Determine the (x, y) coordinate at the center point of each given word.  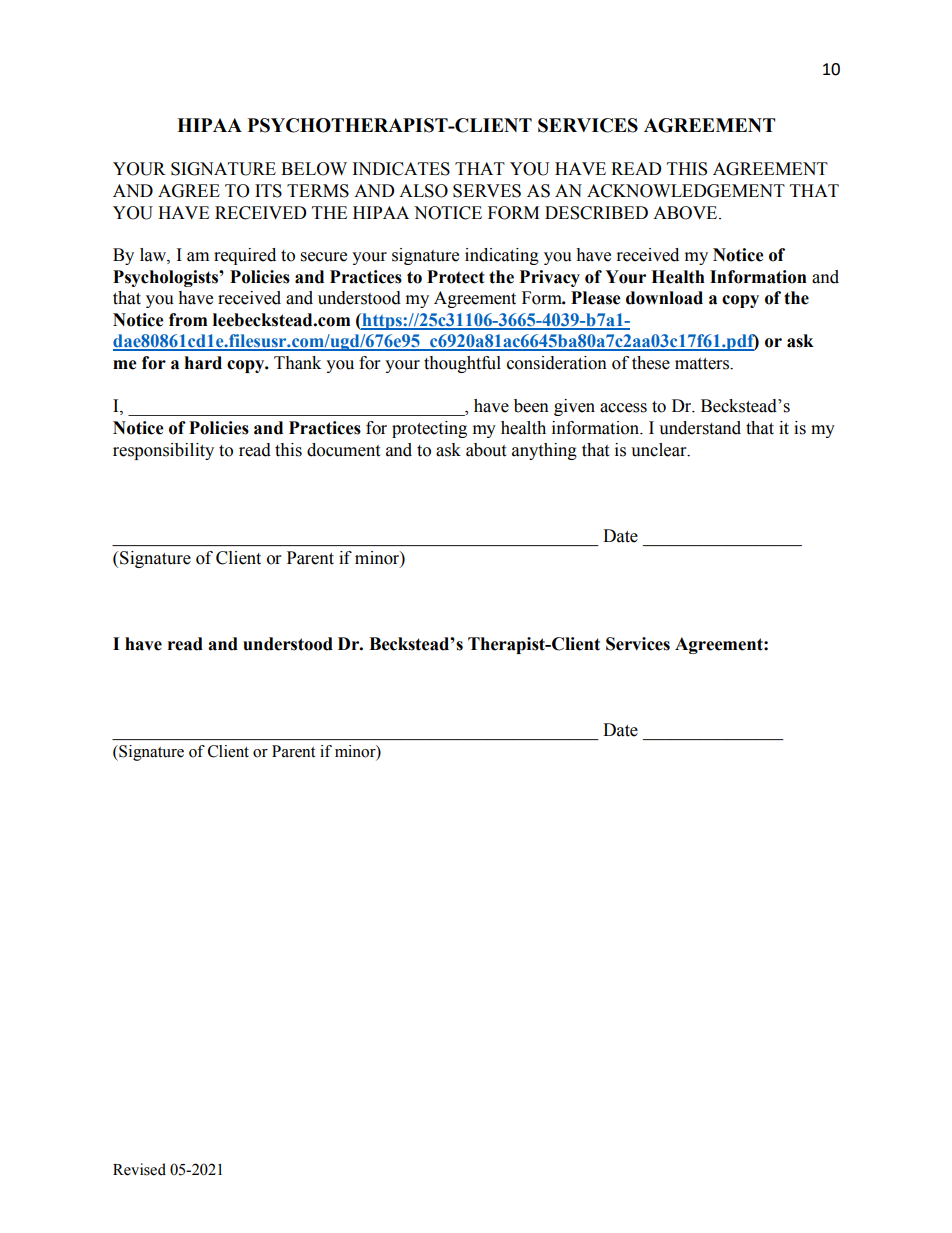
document (343, 450)
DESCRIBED (596, 213)
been (531, 406)
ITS (268, 191)
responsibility (163, 451)
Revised (139, 1169)
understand (700, 428)
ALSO (423, 191)
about (486, 450)
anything (544, 451)
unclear (660, 450)
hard (203, 363)
